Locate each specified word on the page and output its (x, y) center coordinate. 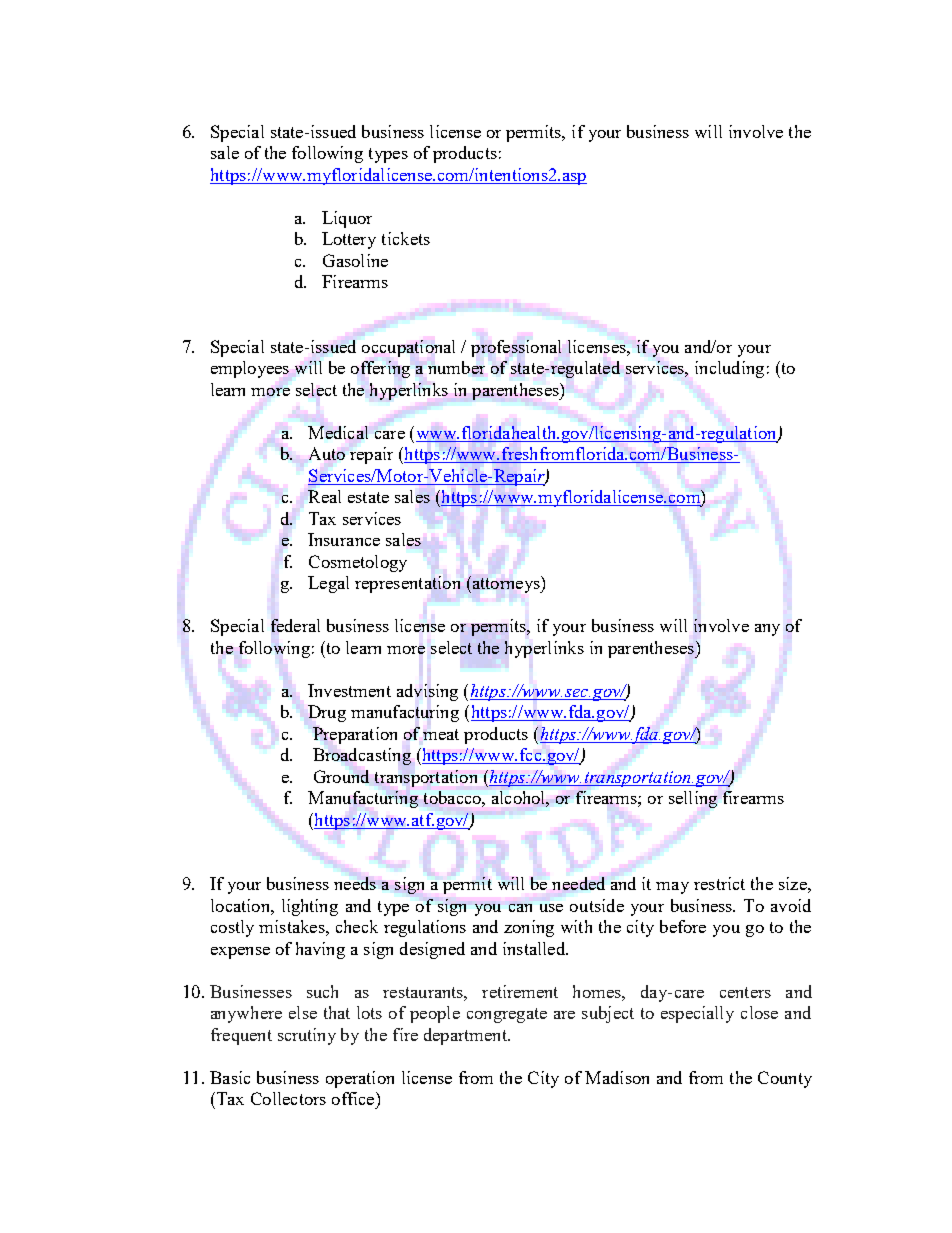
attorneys (506, 584)
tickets (406, 238)
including (729, 369)
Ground (341, 776)
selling (693, 799)
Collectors (288, 1098)
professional (516, 348)
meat (441, 734)
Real (324, 496)
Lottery (349, 240)
